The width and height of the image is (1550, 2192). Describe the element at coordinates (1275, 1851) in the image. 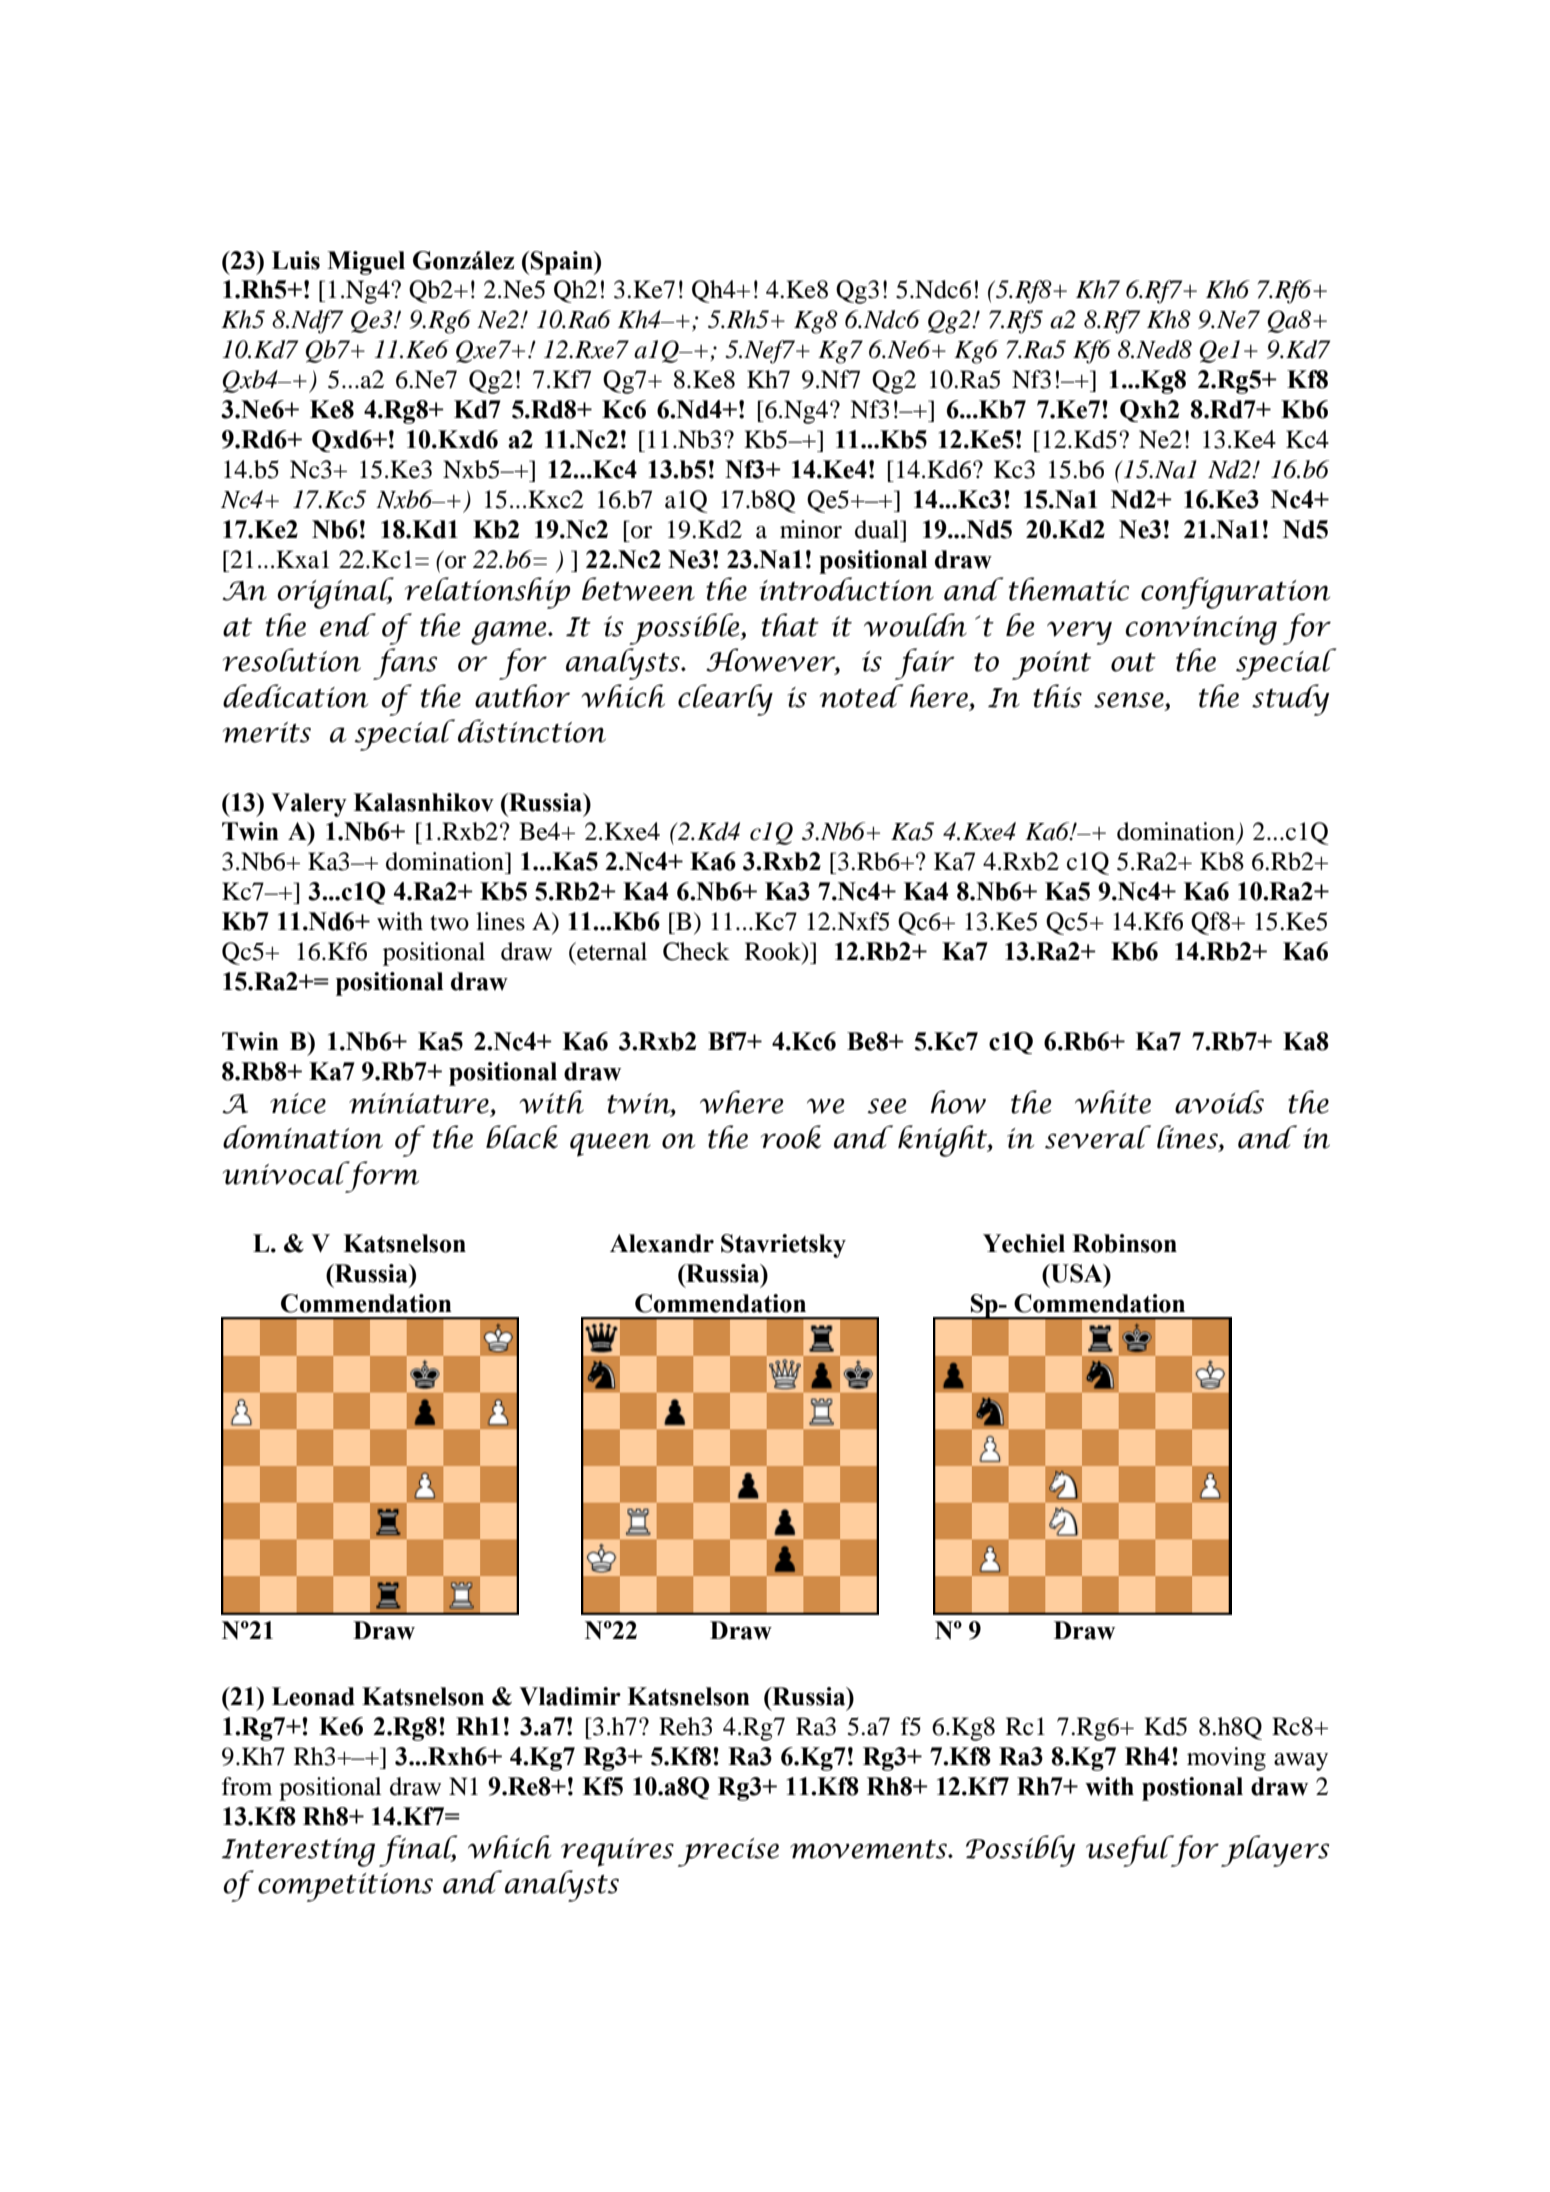

I see `players` at that location.
